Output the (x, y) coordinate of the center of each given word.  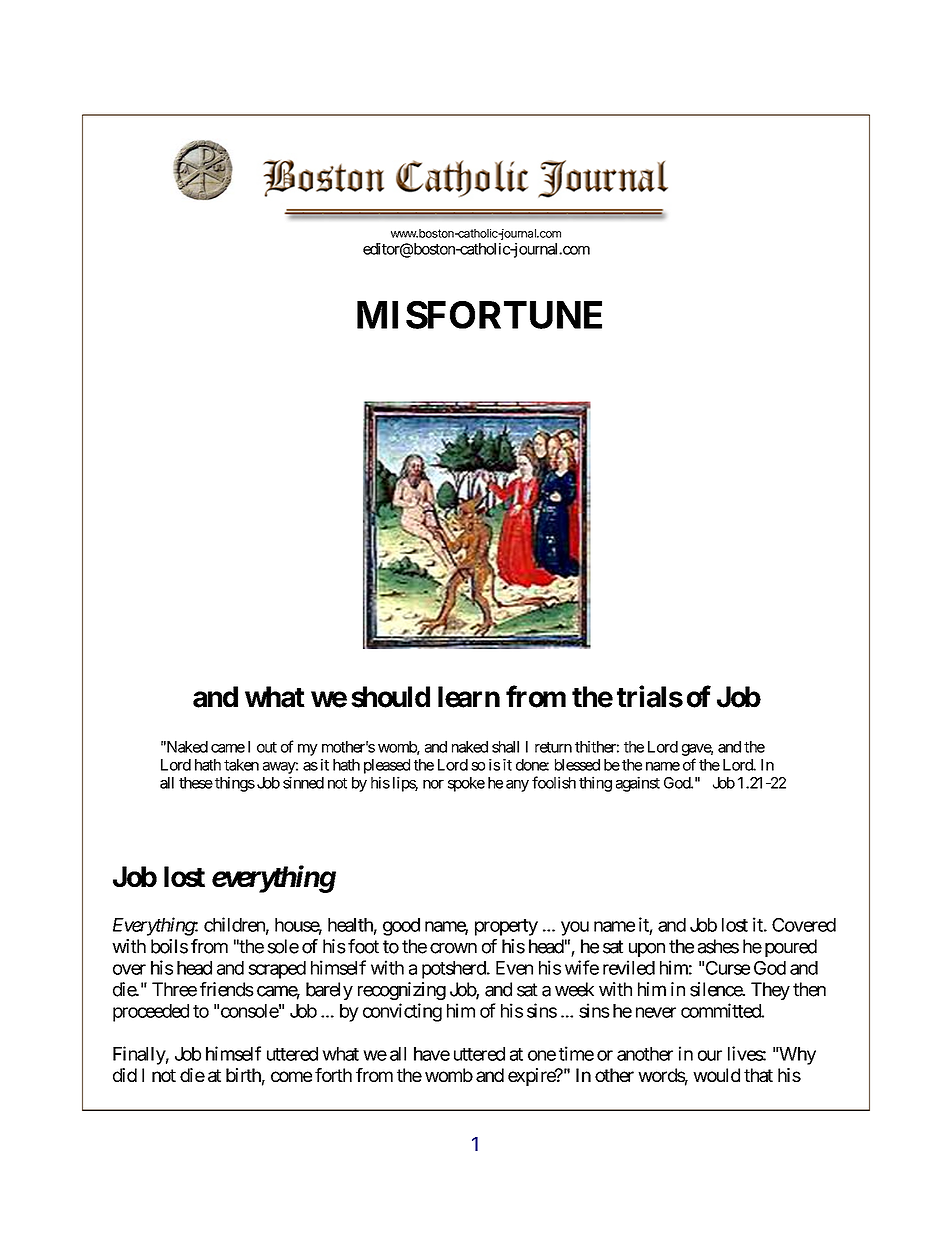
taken (241, 765)
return (553, 747)
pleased (387, 766)
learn (469, 697)
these (196, 783)
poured (791, 948)
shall (505, 747)
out (267, 747)
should (390, 697)
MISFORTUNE (479, 315)
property (506, 927)
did (125, 1075)
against (638, 784)
